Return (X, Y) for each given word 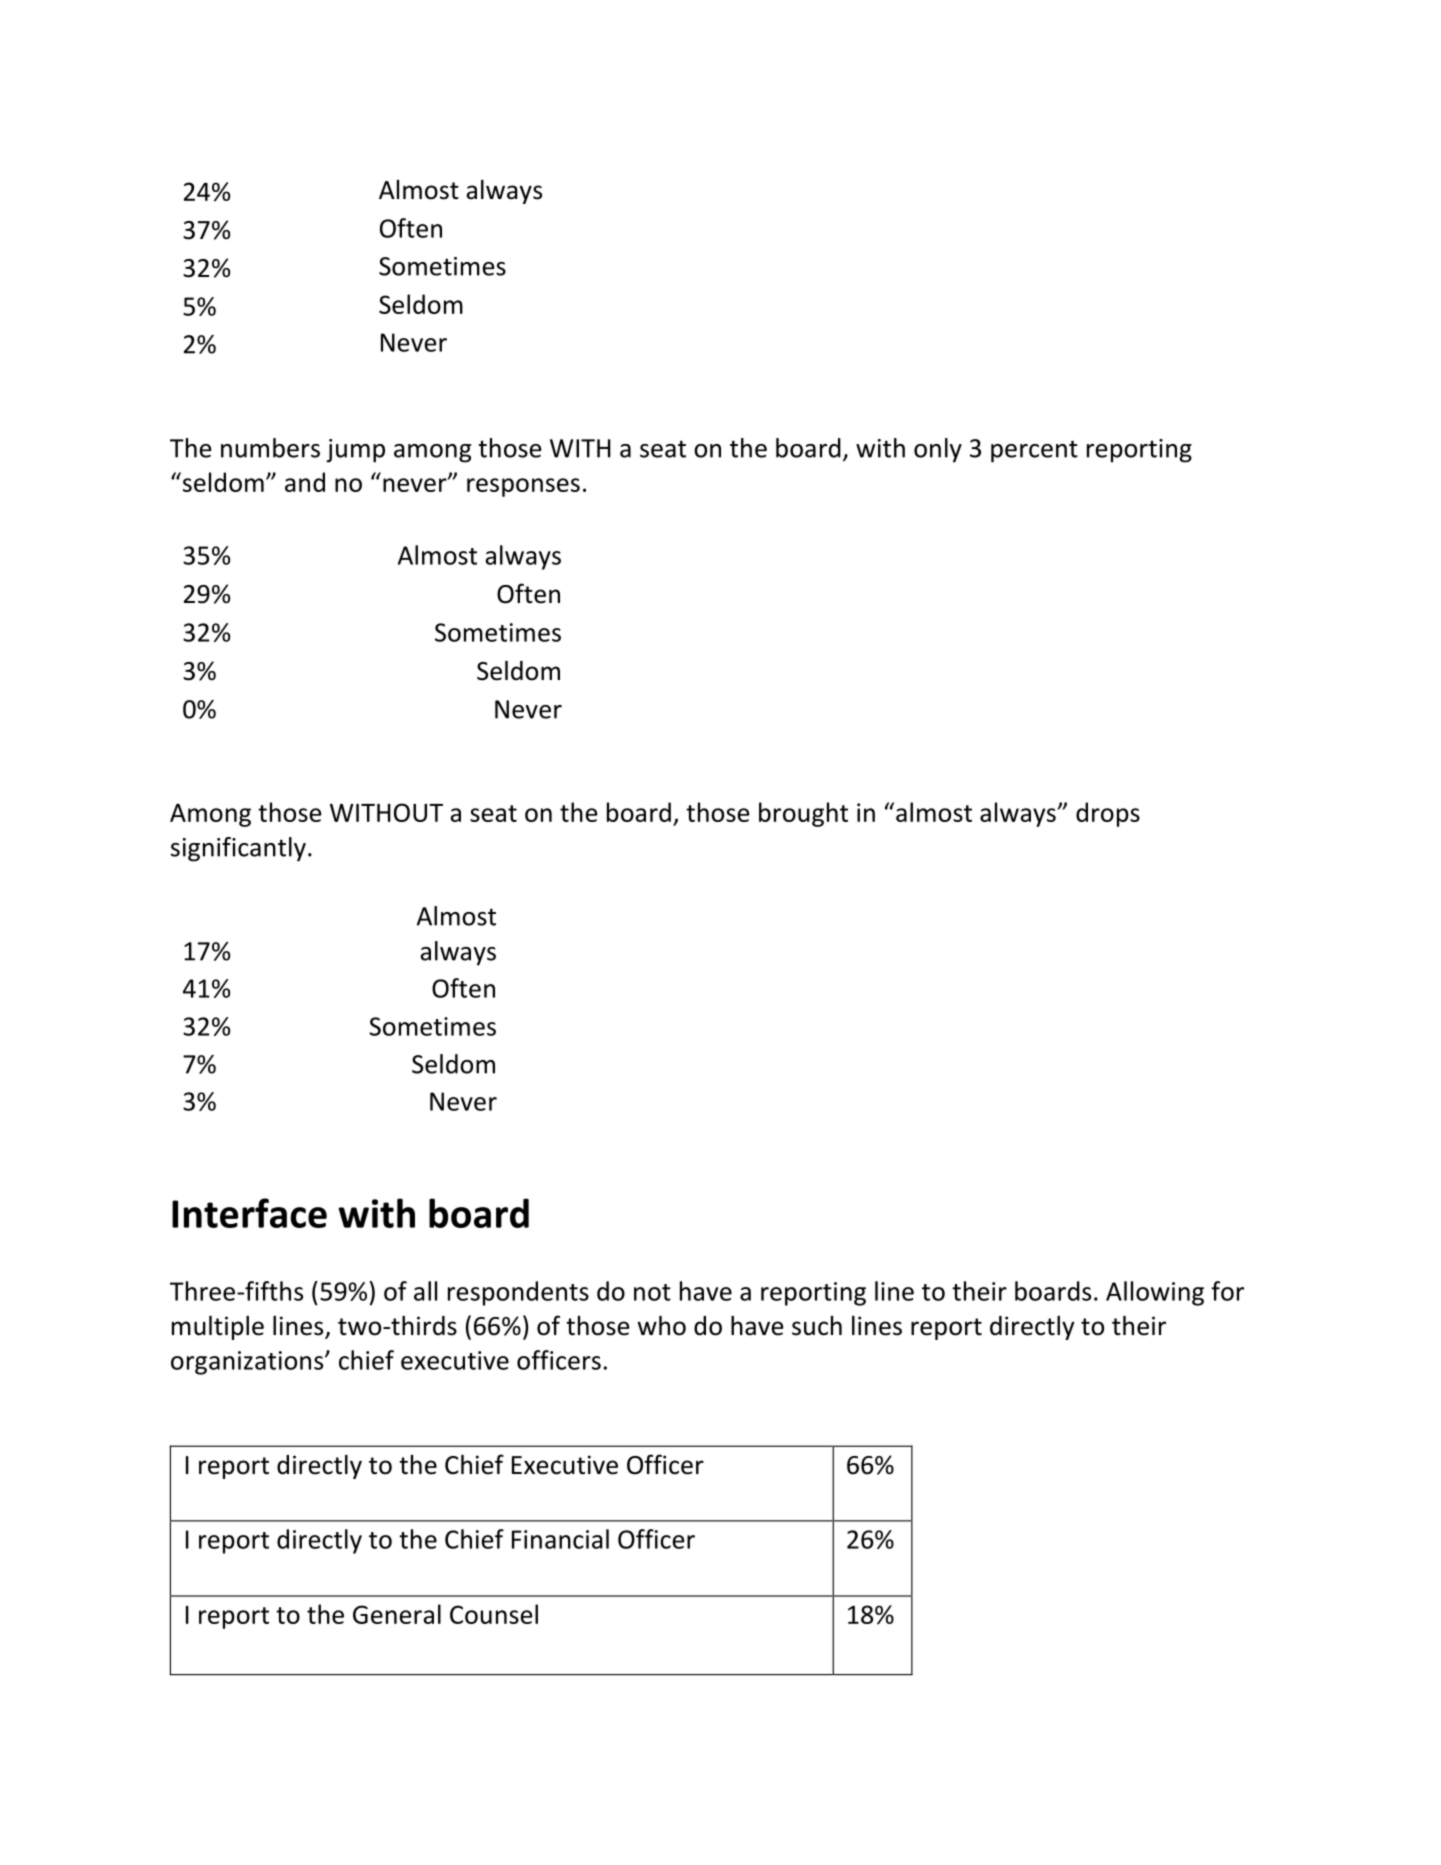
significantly (238, 849)
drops (1108, 814)
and (305, 482)
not (652, 1292)
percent (1034, 451)
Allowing (1155, 1293)
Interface (249, 1213)
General (397, 1614)
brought (803, 814)
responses (523, 487)
